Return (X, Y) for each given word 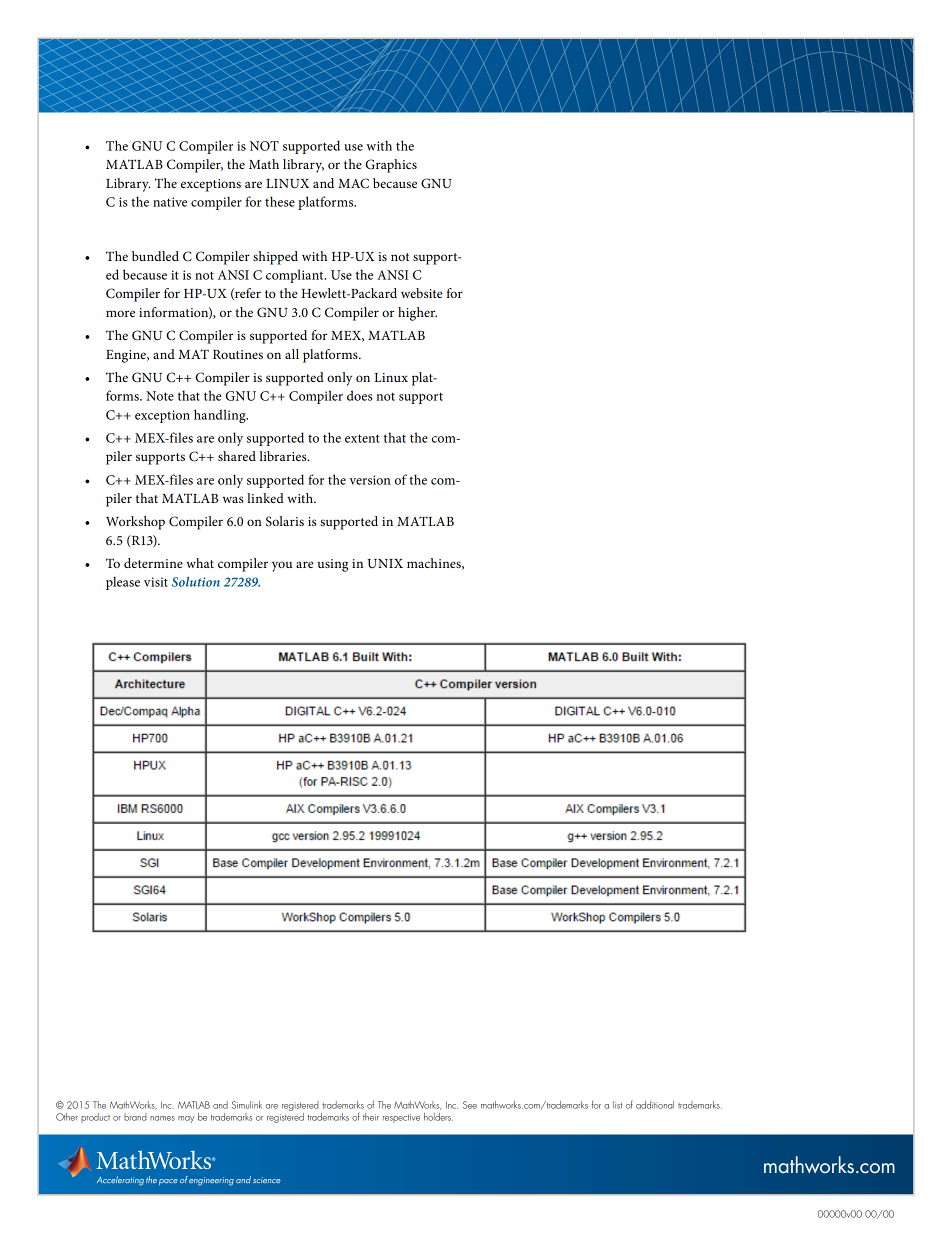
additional (655, 1105)
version (370, 480)
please (123, 583)
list (617, 1105)
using (333, 565)
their (371, 1117)
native (170, 202)
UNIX (385, 563)
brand (135, 1117)
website (422, 293)
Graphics (391, 166)
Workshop (135, 523)
